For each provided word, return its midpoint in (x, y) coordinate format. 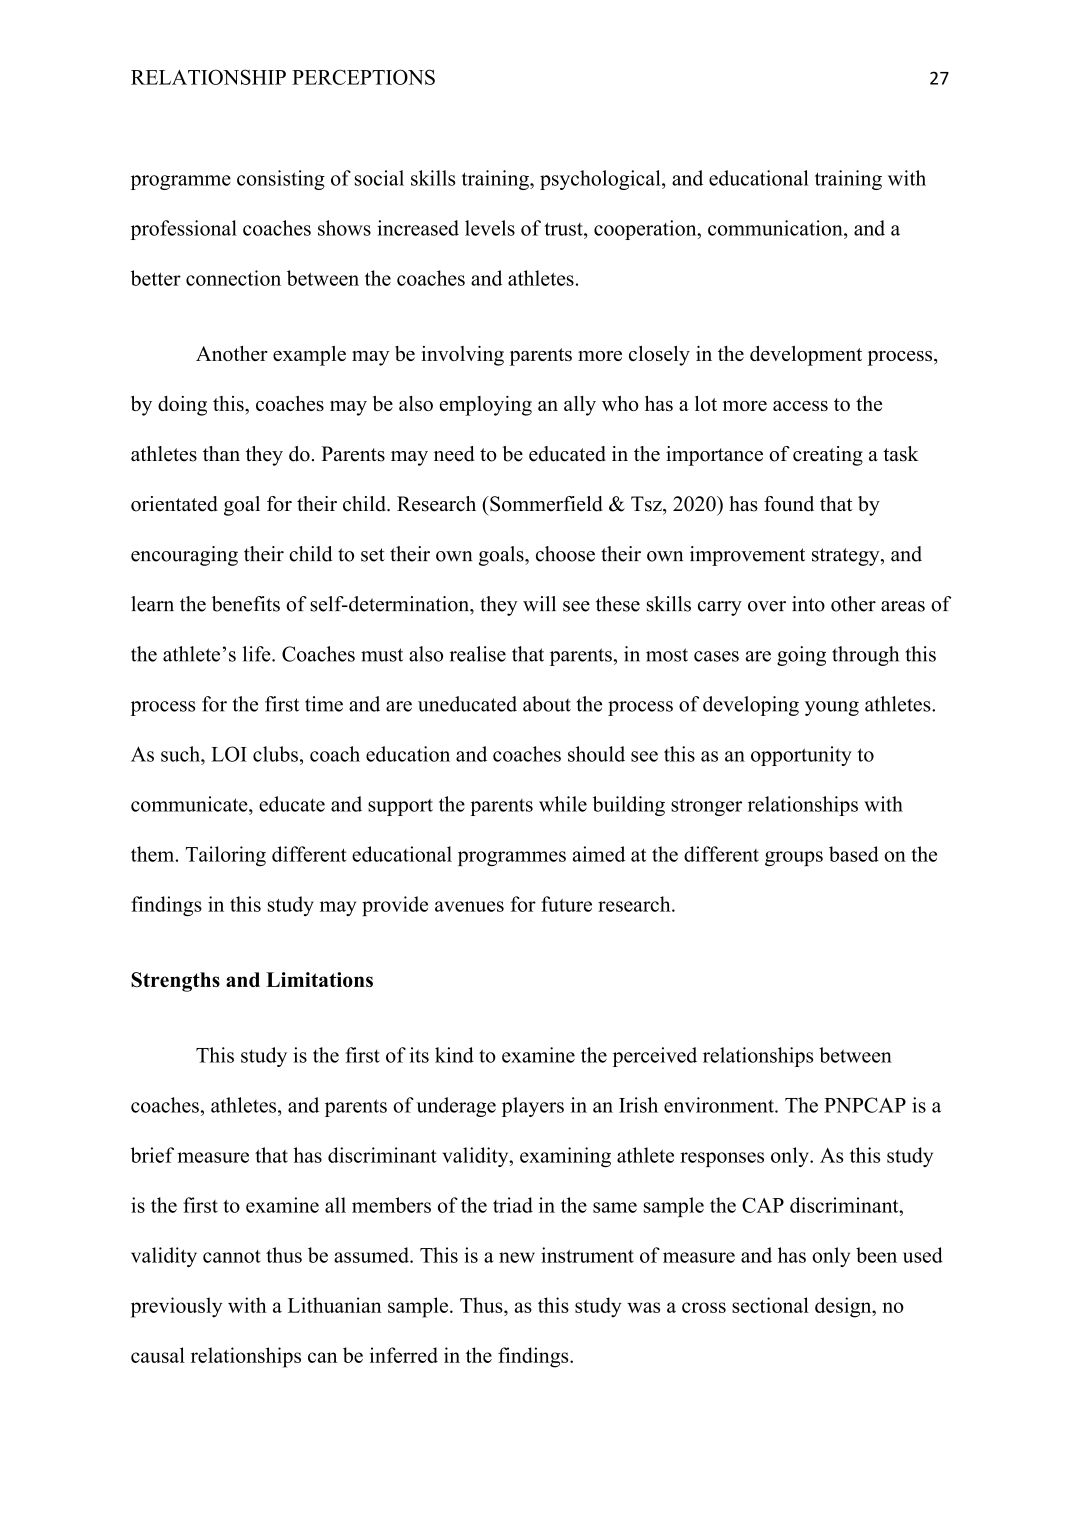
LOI (229, 754)
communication (776, 228)
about (547, 704)
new (517, 1257)
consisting (281, 180)
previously (176, 1307)
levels (490, 228)
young (832, 708)
